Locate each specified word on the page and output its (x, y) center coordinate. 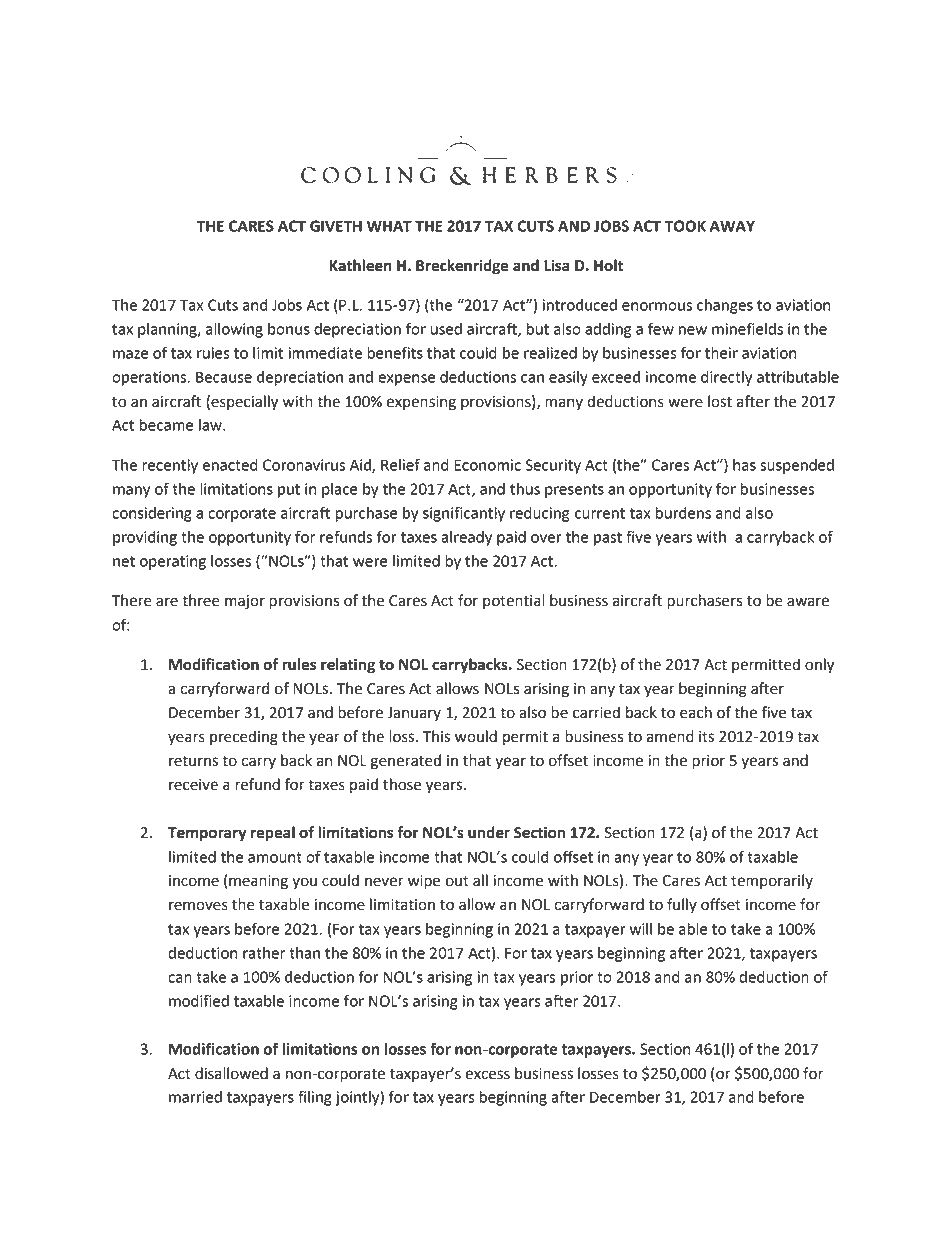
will (641, 929)
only (819, 666)
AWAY (732, 226)
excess (487, 1075)
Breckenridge (462, 267)
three (201, 600)
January (414, 714)
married (195, 1097)
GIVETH (336, 226)
